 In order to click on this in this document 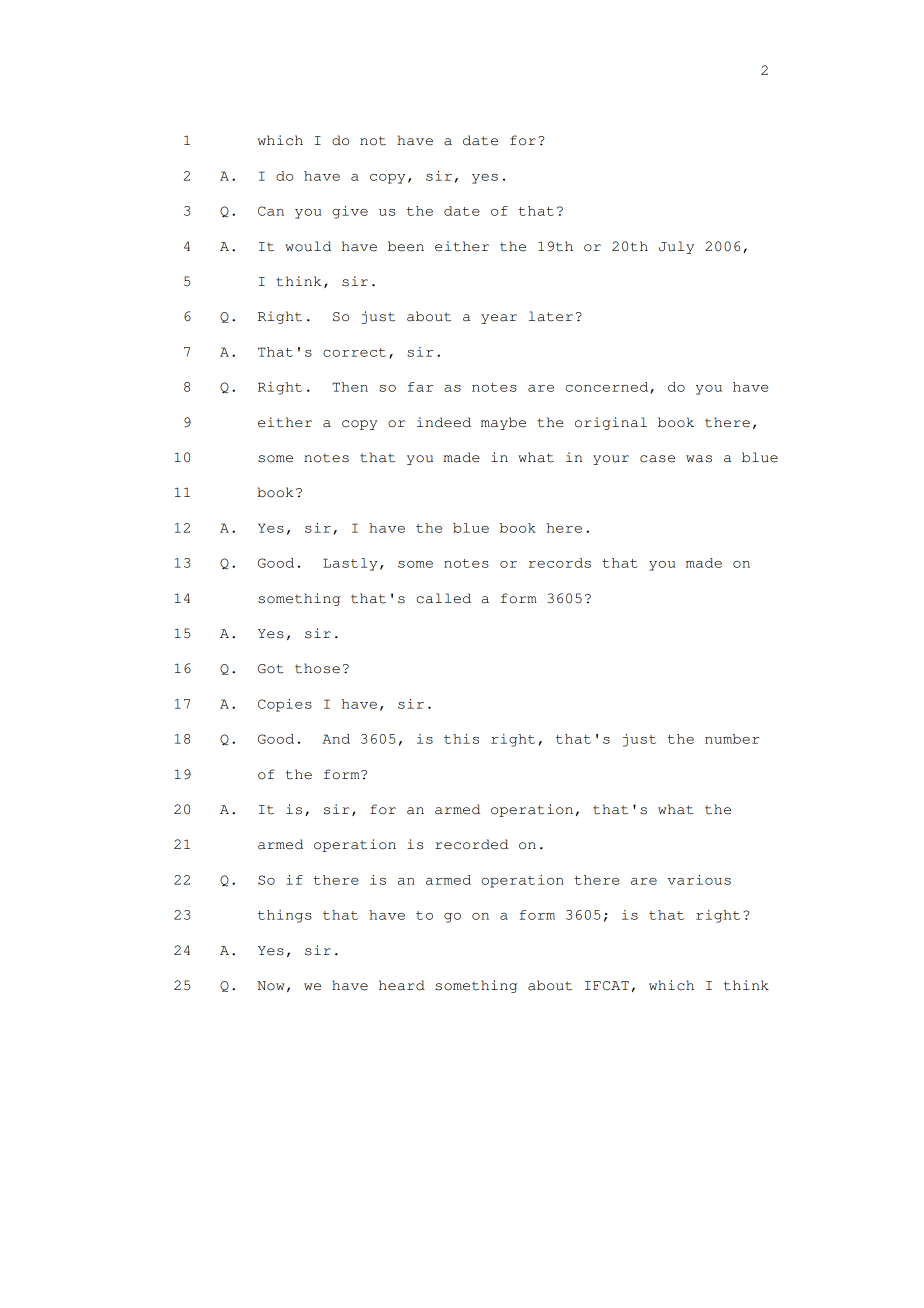, I will do `click(461, 739)`.
